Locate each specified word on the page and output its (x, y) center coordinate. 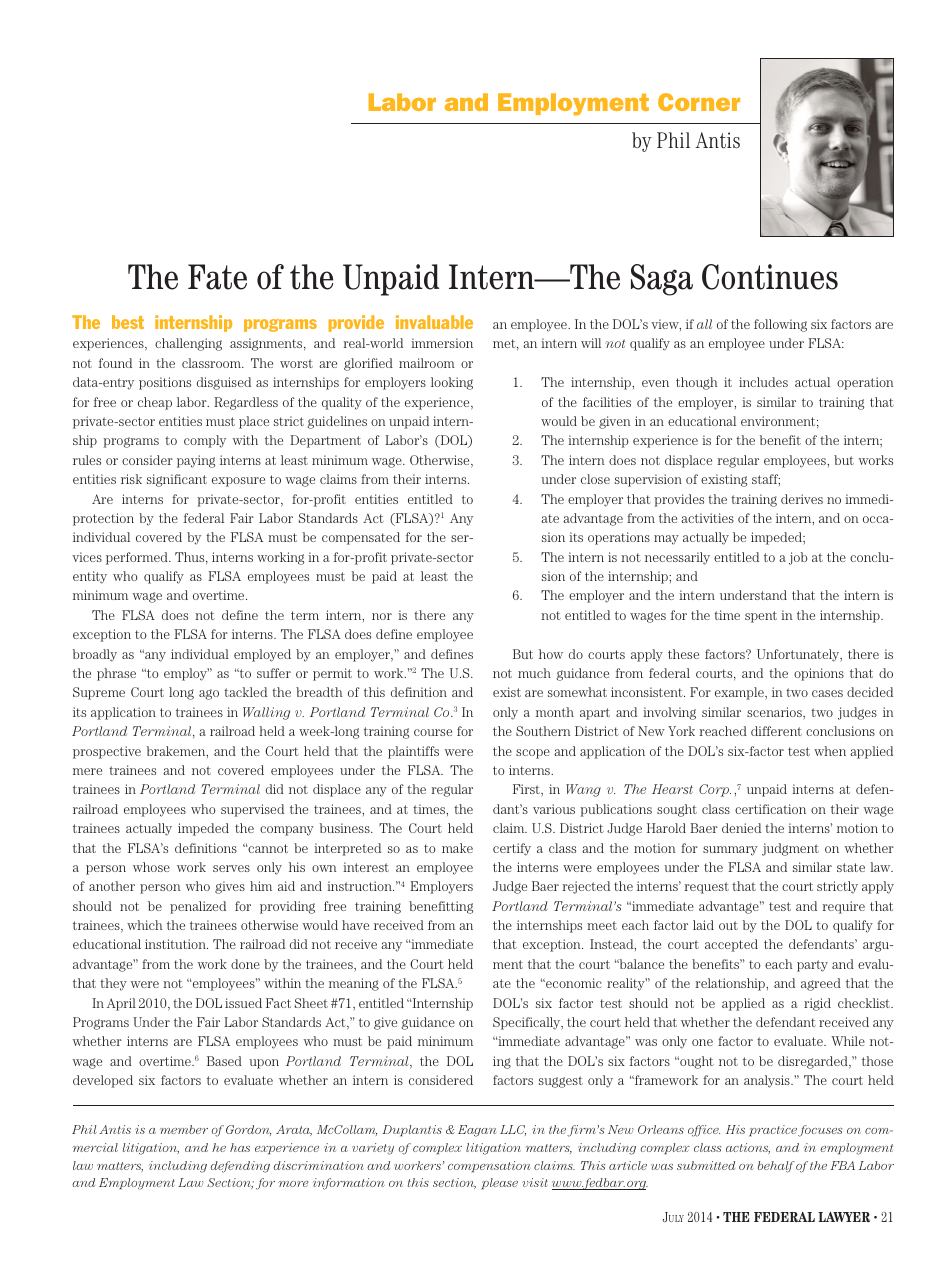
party (812, 966)
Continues (770, 277)
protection (103, 519)
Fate (217, 277)
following (780, 325)
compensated (361, 538)
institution (176, 944)
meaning (354, 984)
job (798, 558)
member (184, 1129)
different (776, 731)
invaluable (434, 322)
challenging (188, 344)
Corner (699, 102)
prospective (107, 752)
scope (533, 754)
